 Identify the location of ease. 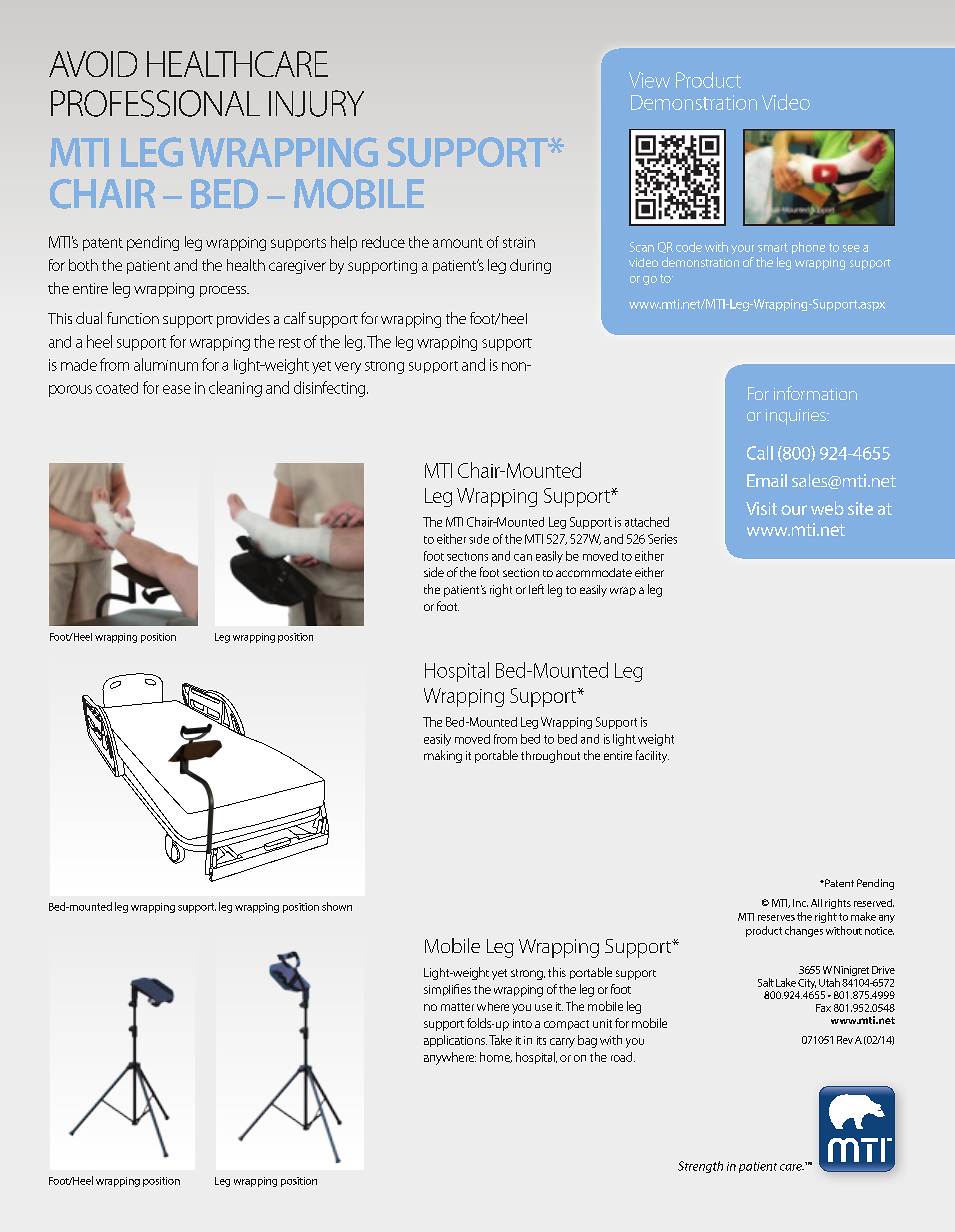
(177, 389).
